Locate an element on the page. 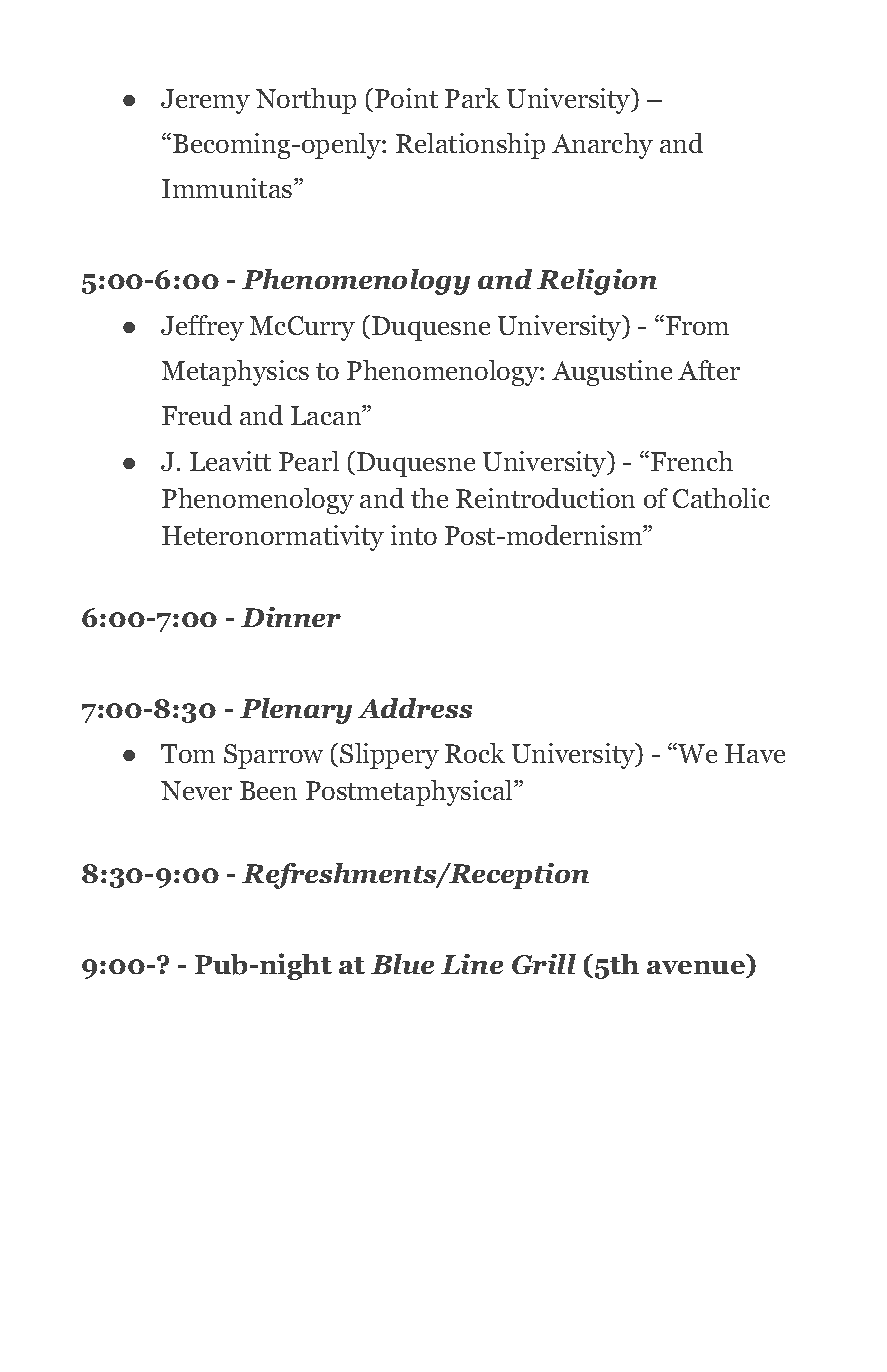 The width and height of the image is (887, 1372). Relationship is located at coordinates (470, 146).
